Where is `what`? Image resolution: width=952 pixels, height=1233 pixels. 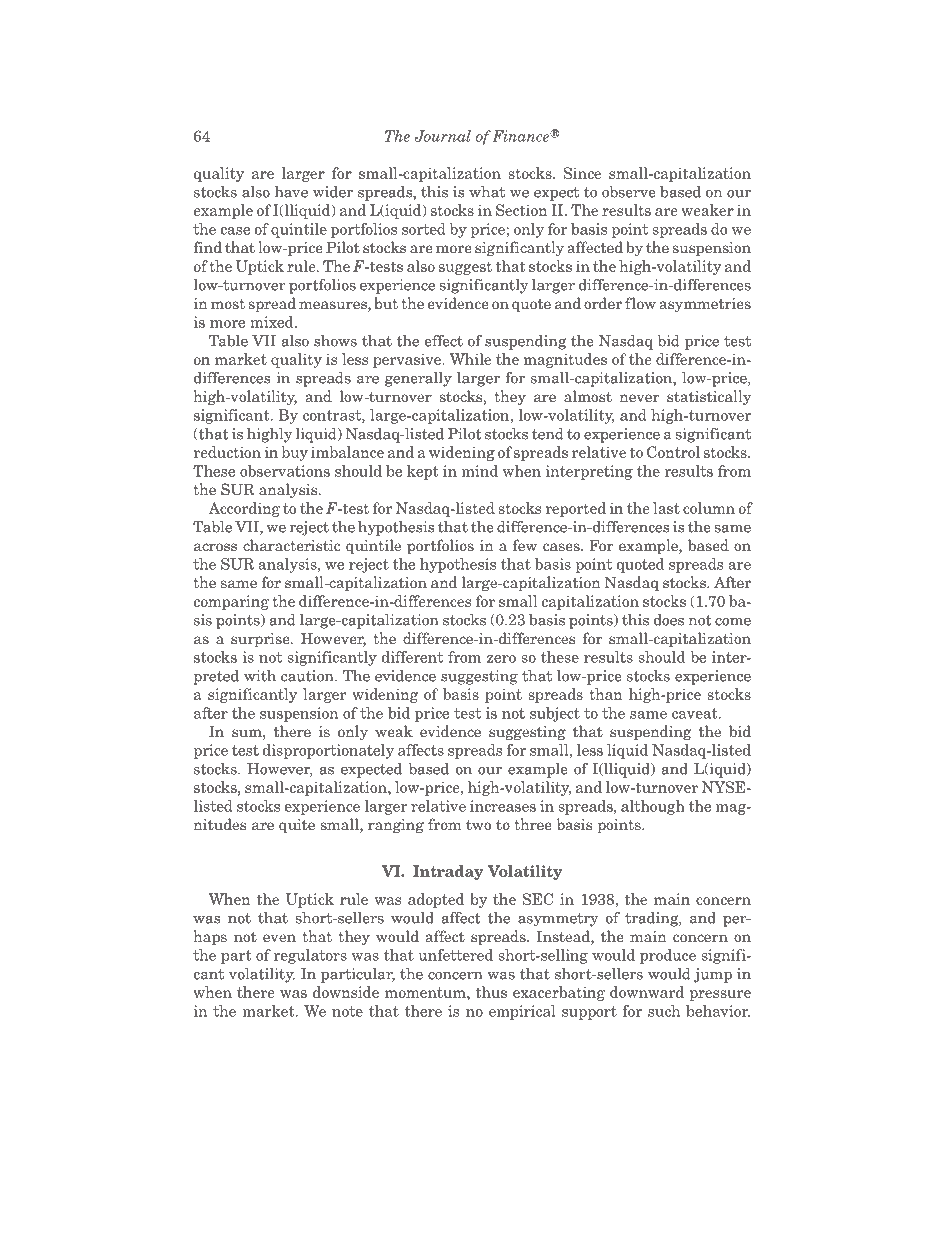
what is located at coordinates (487, 192).
